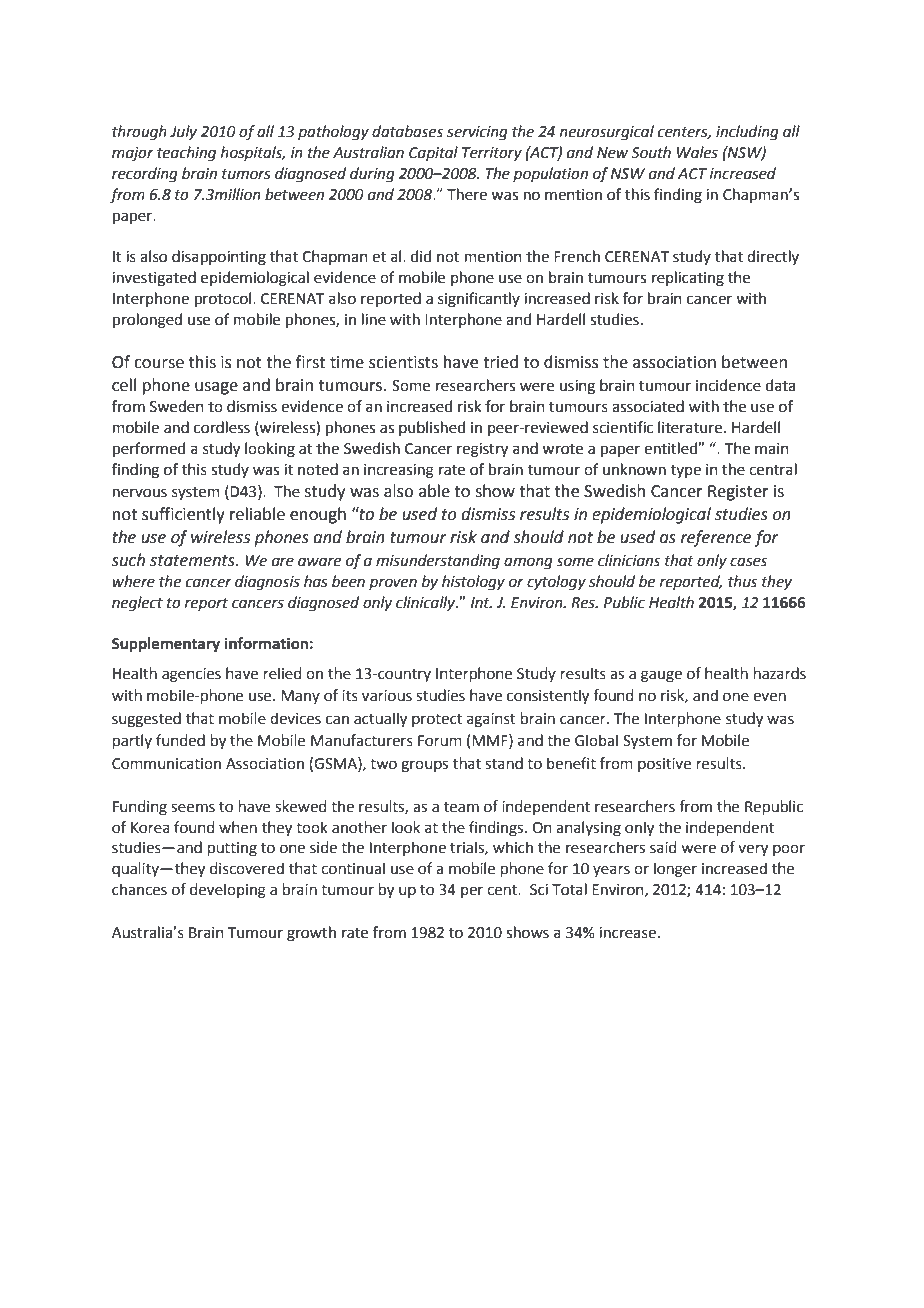  I want to click on teaching, so click(186, 154).
